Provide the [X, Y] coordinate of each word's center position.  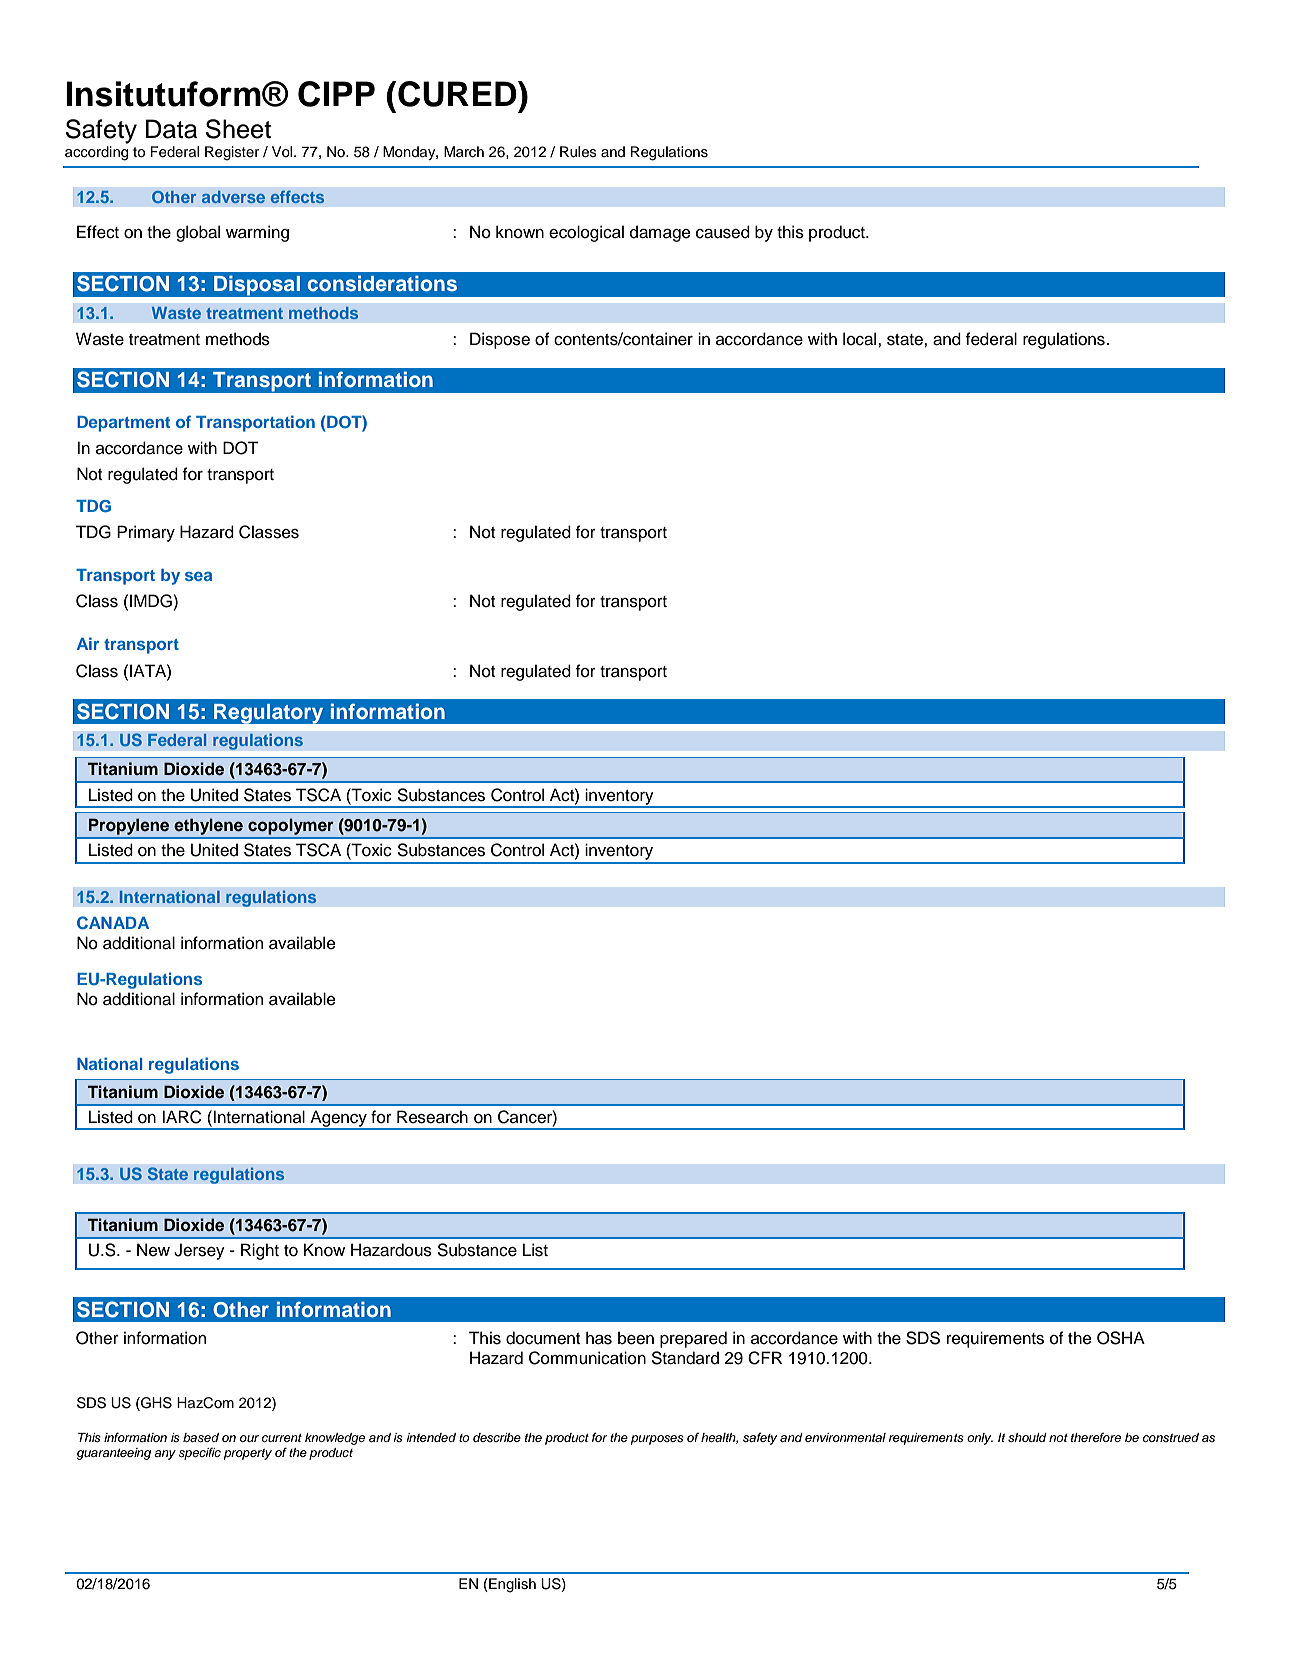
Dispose [500, 340]
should [1027, 1437]
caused [723, 232]
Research [432, 1117]
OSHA [1121, 1338]
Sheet [238, 129]
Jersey [199, 1251]
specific [199, 1453]
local [861, 339]
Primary [146, 533]
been [636, 1338]
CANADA [113, 923]
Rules [578, 152]
